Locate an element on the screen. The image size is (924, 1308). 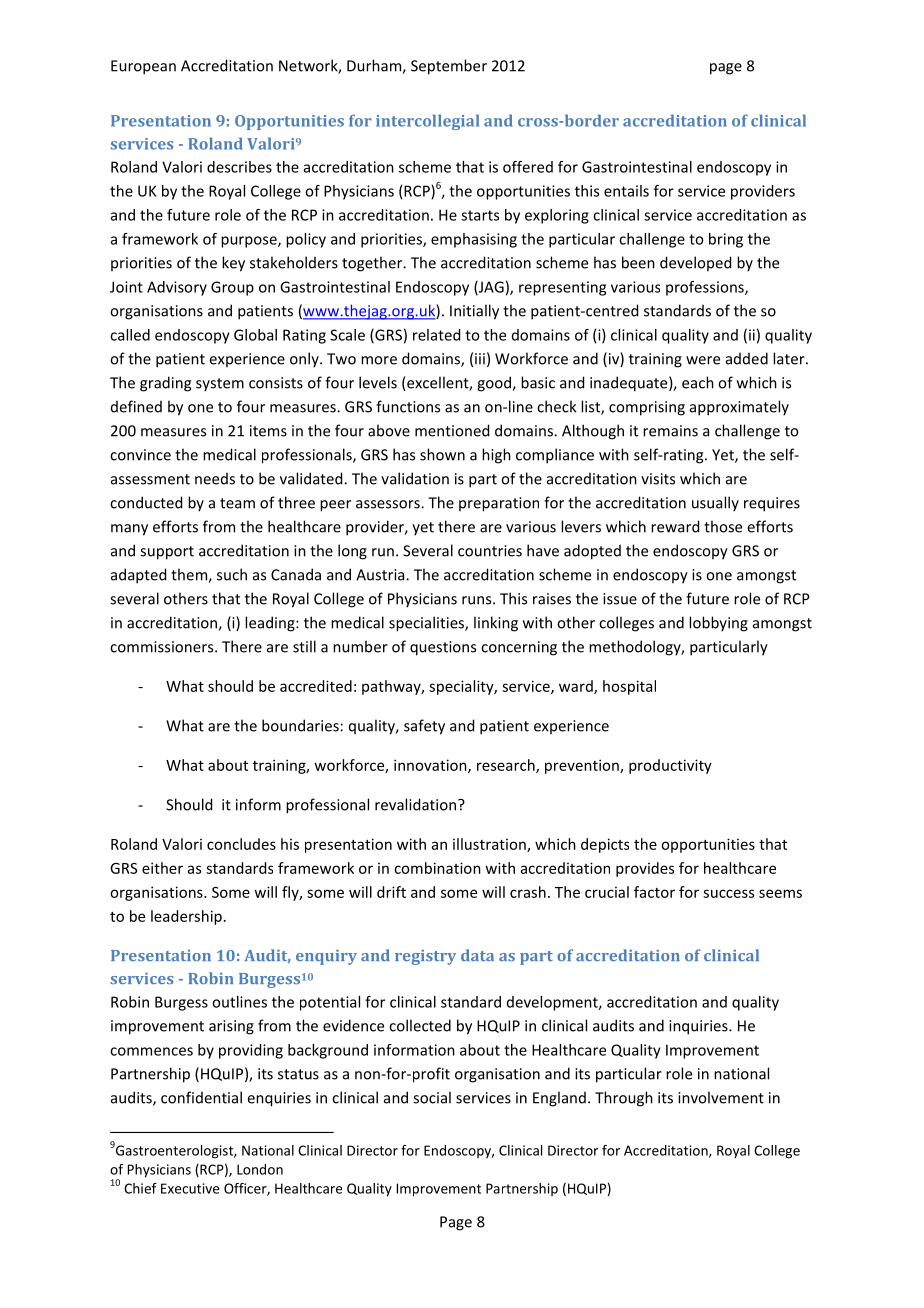
social is located at coordinates (432, 1097).
